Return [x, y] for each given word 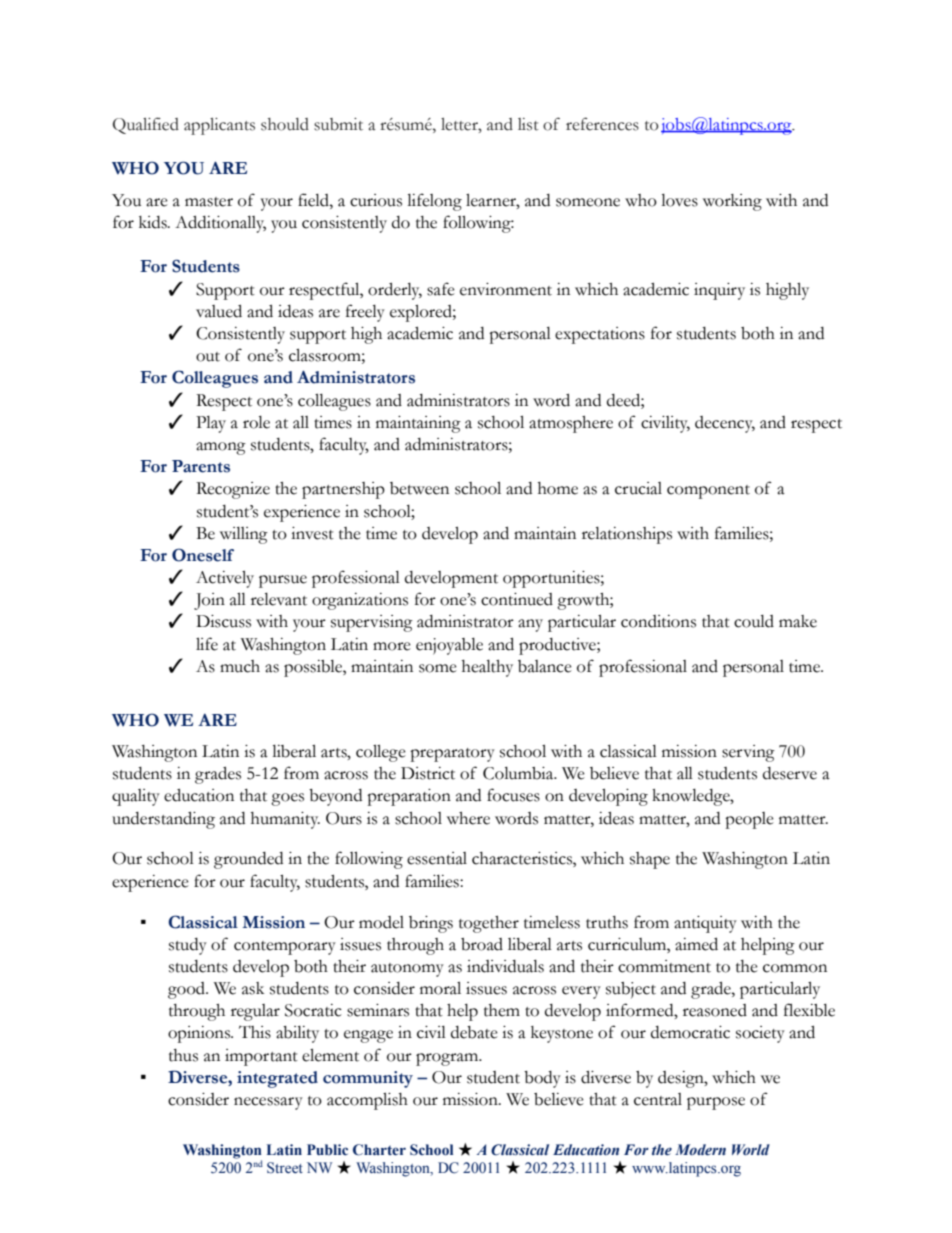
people [749, 820]
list [528, 124]
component [708, 492]
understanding [163, 820]
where [468, 818]
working [732, 202]
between [419, 488]
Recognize [233, 490]
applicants [219, 126]
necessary [268, 1103]
